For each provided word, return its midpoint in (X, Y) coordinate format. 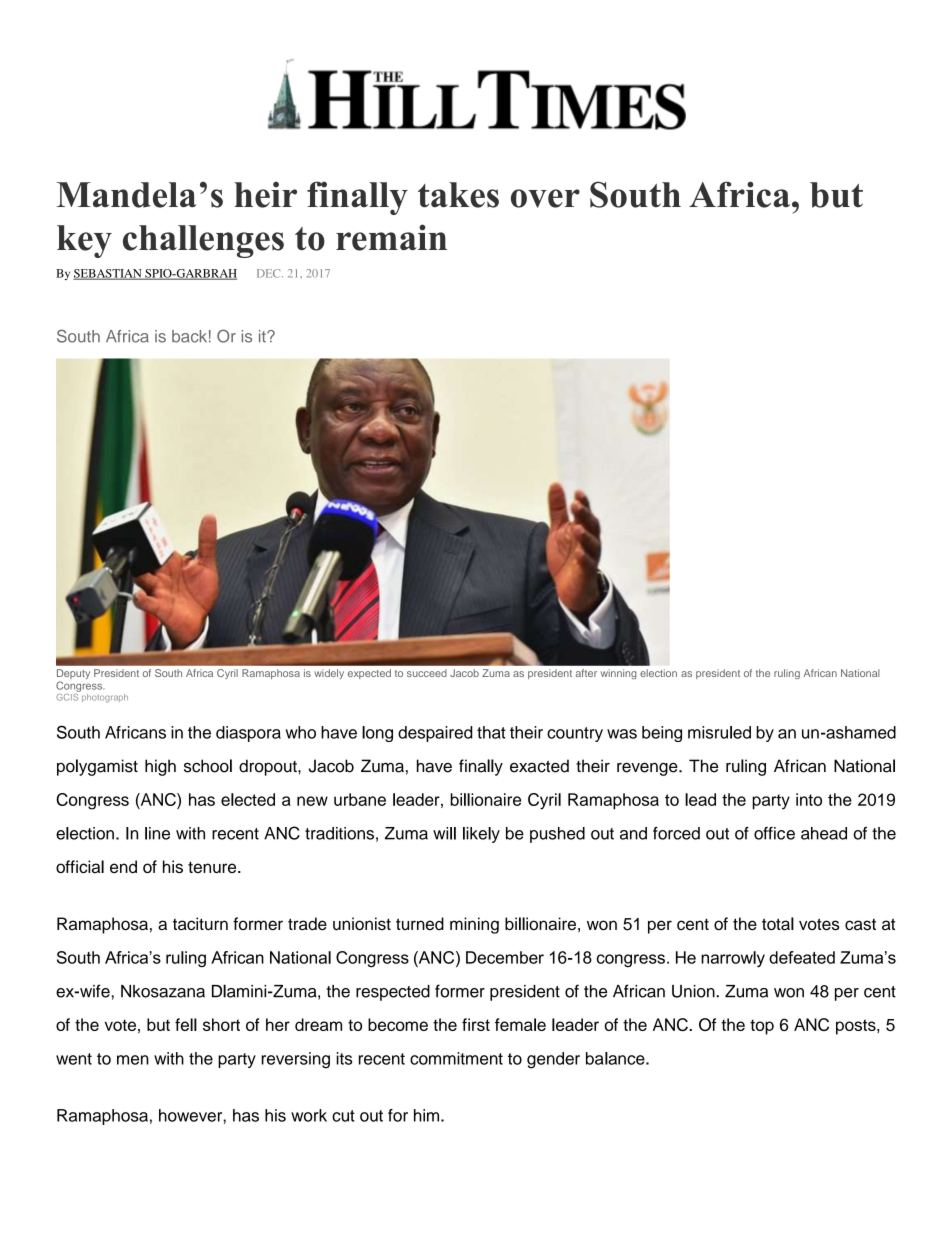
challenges (203, 241)
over (545, 198)
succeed (427, 673)
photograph (105, 698)
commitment (456, 1058)
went (74, 1059)
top (762, 1027)
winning (619, 674)
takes (458, 195)
